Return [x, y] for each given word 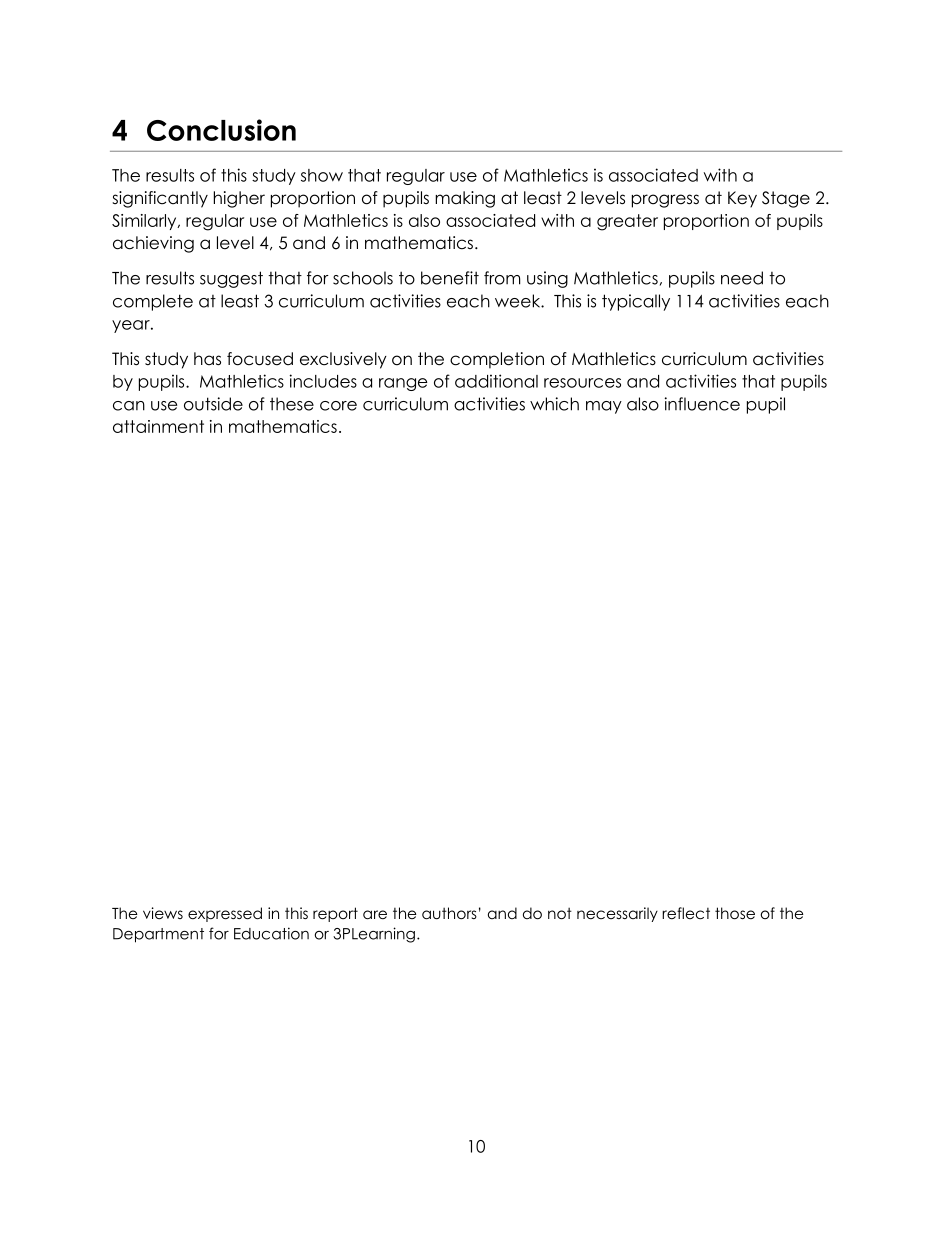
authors [449, 913]
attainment [158, 426]
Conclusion [221, 130]
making [465, 199]
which [554, 404]
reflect [686, 913]
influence [702, 404]
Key [742, 199]
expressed [225, 914]
